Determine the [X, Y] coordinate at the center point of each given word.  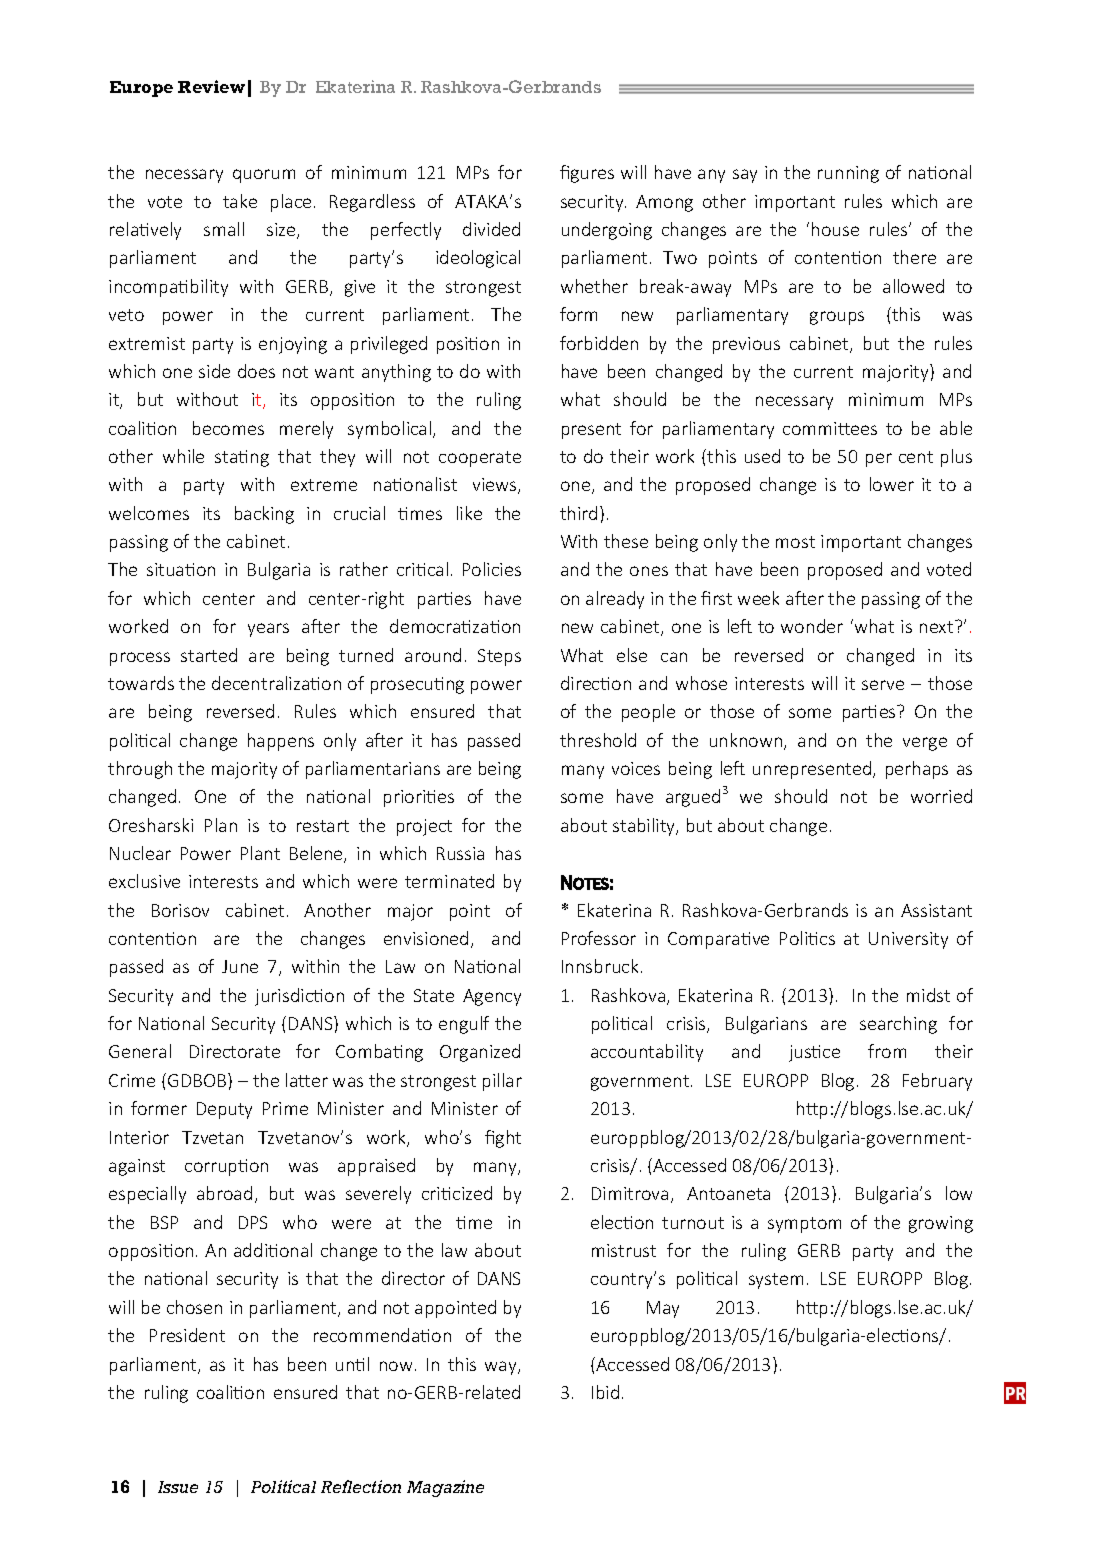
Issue [178, 1487]
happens [281, 742]
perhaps [917, 770]
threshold [598, 740]
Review [211, 86]
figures [587, 174]
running [848, 174]
